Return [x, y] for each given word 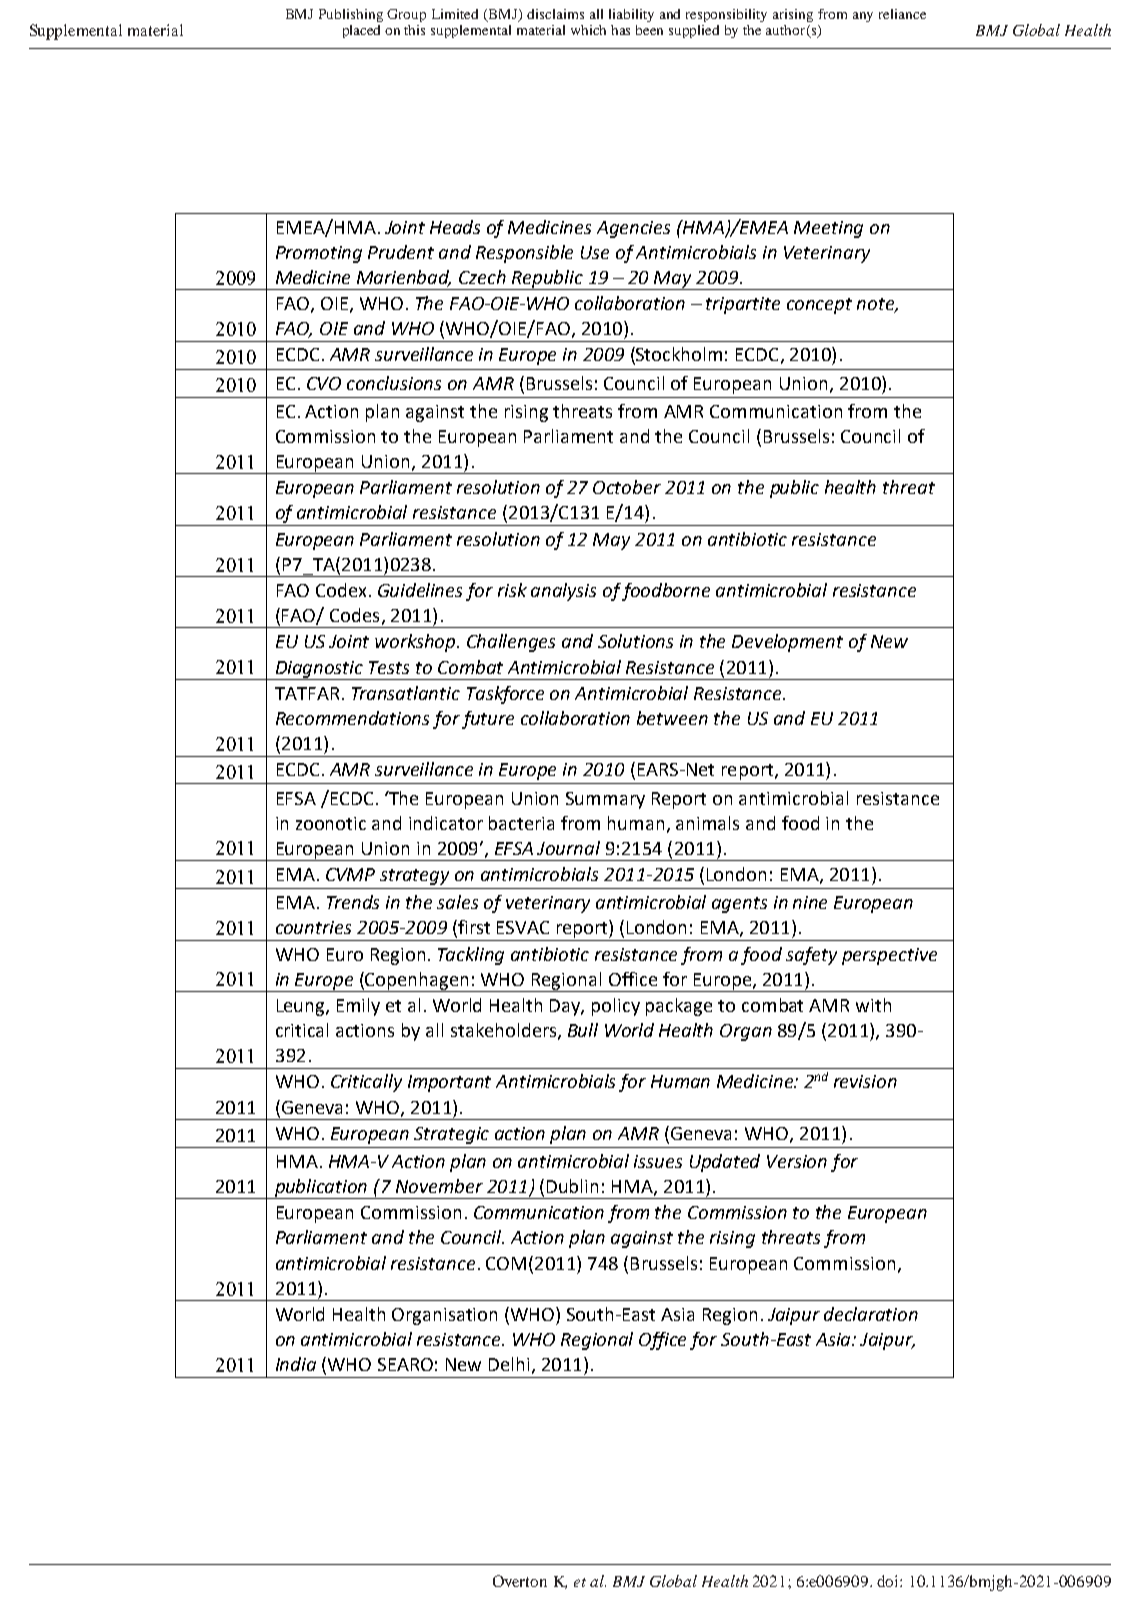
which [588, 30]
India [296, 1364]
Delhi [509, 1364]
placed [361, 31]
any [863, 17]
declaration [871, 1314]
